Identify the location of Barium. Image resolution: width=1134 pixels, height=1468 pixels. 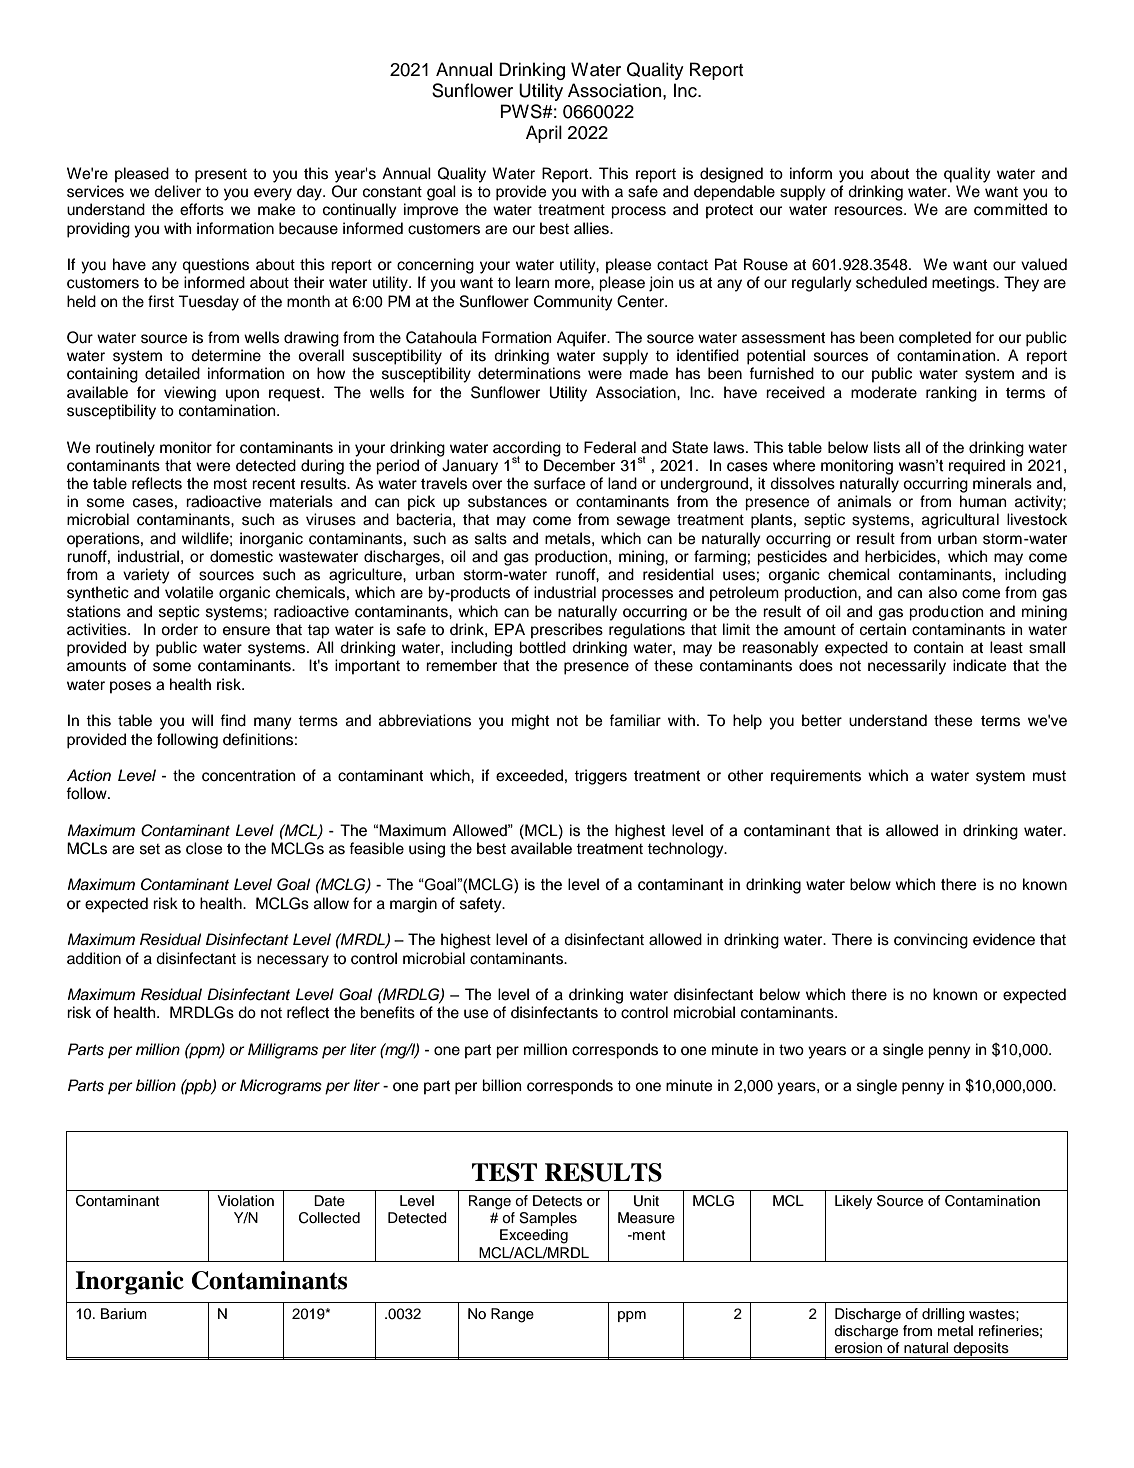
(124, 1314).
